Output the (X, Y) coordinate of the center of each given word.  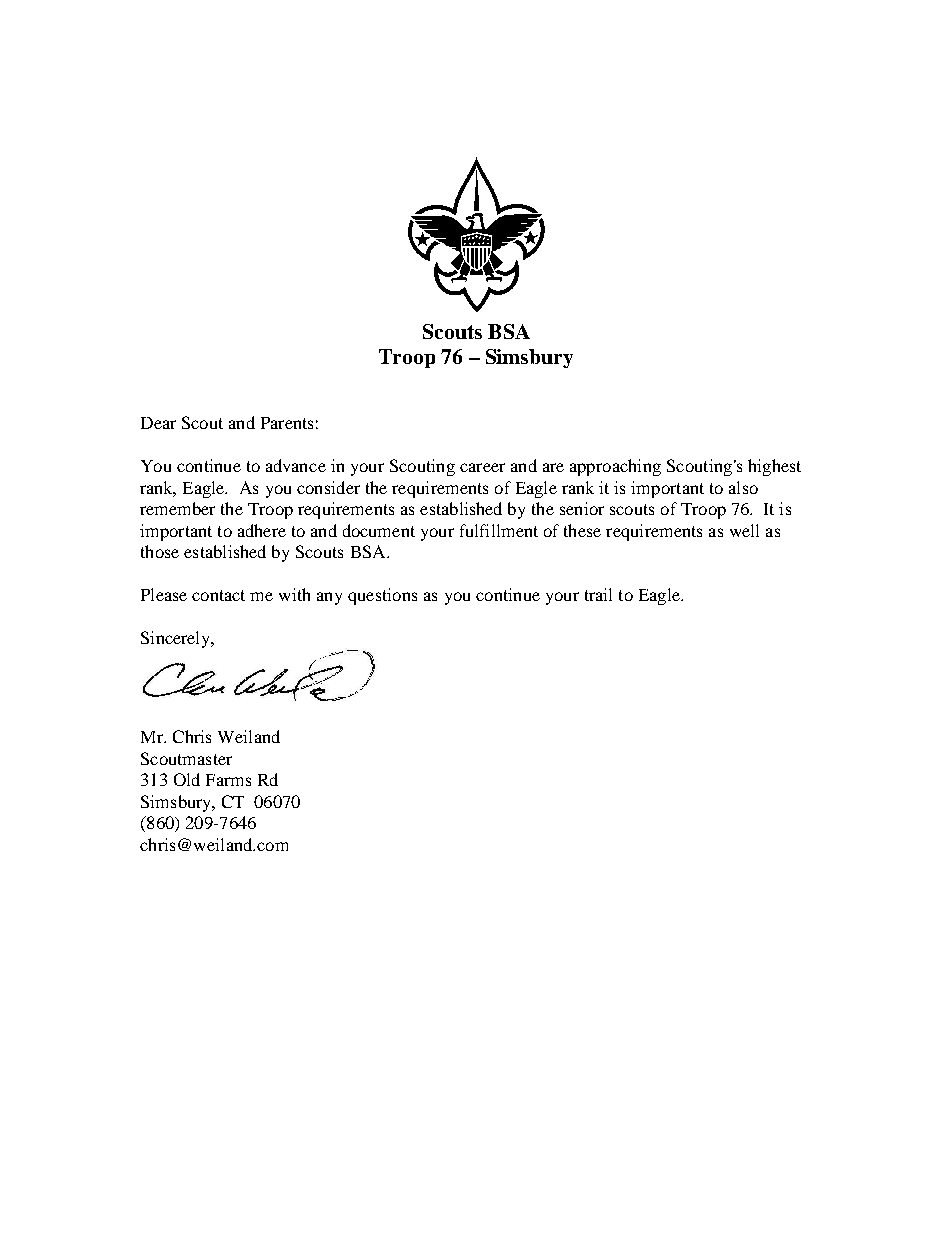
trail (598, 594)
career (482, 467)
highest (774, 467)
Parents (287, 423)
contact (218, 595)
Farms (228, 780)
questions (382, 596)
